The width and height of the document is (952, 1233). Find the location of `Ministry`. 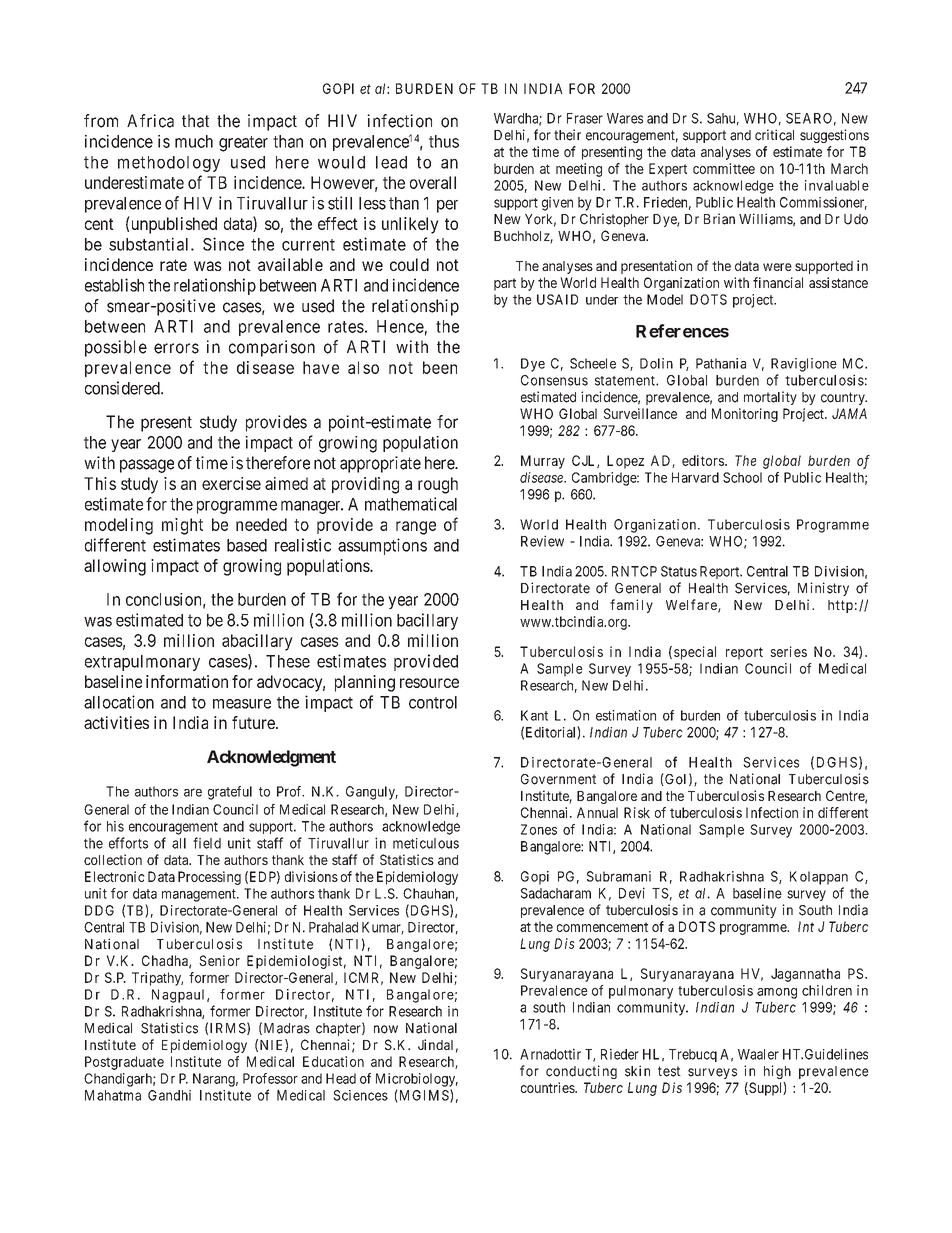

Ministry is located at coordinates (823, 589).
